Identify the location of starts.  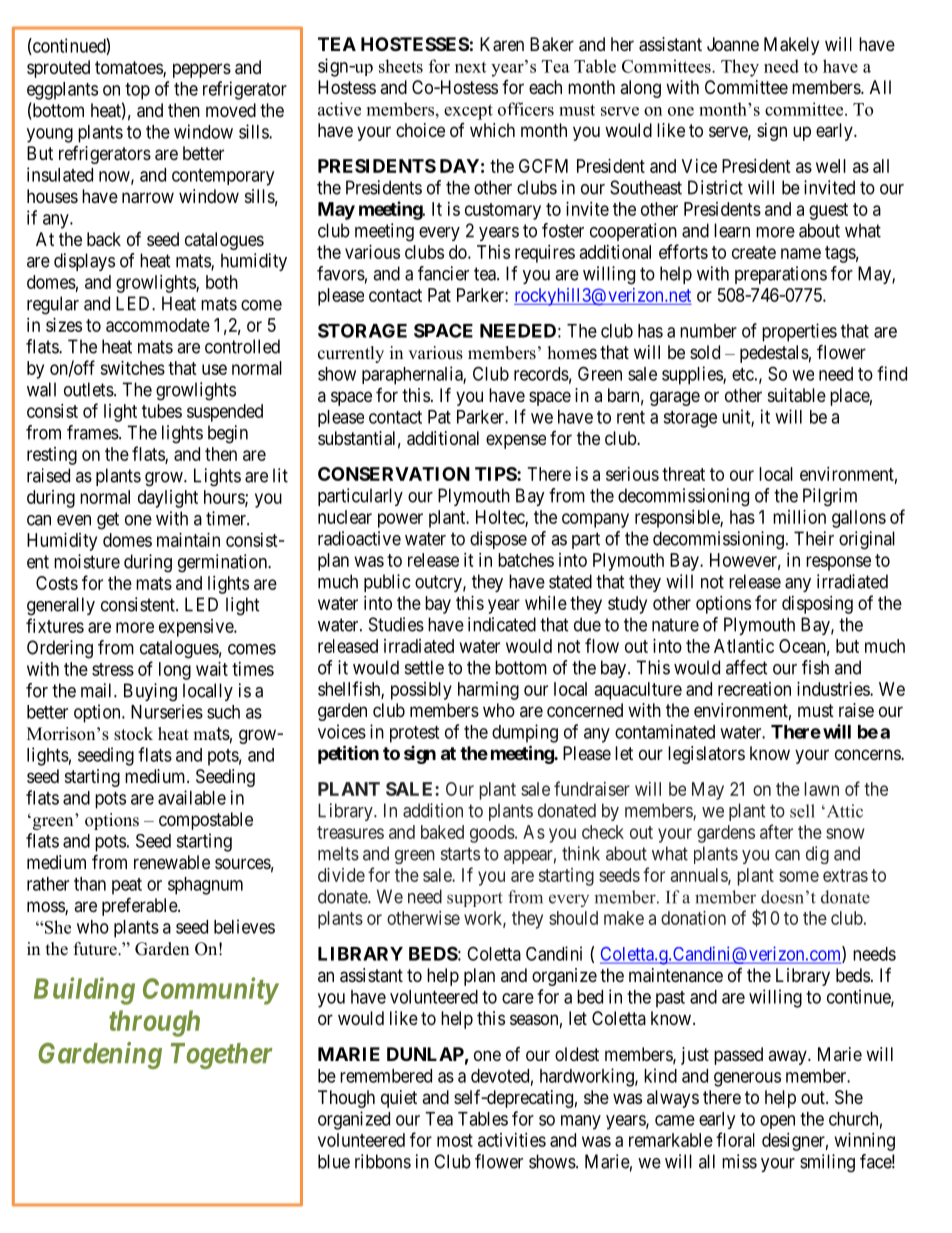
(460, 854).
